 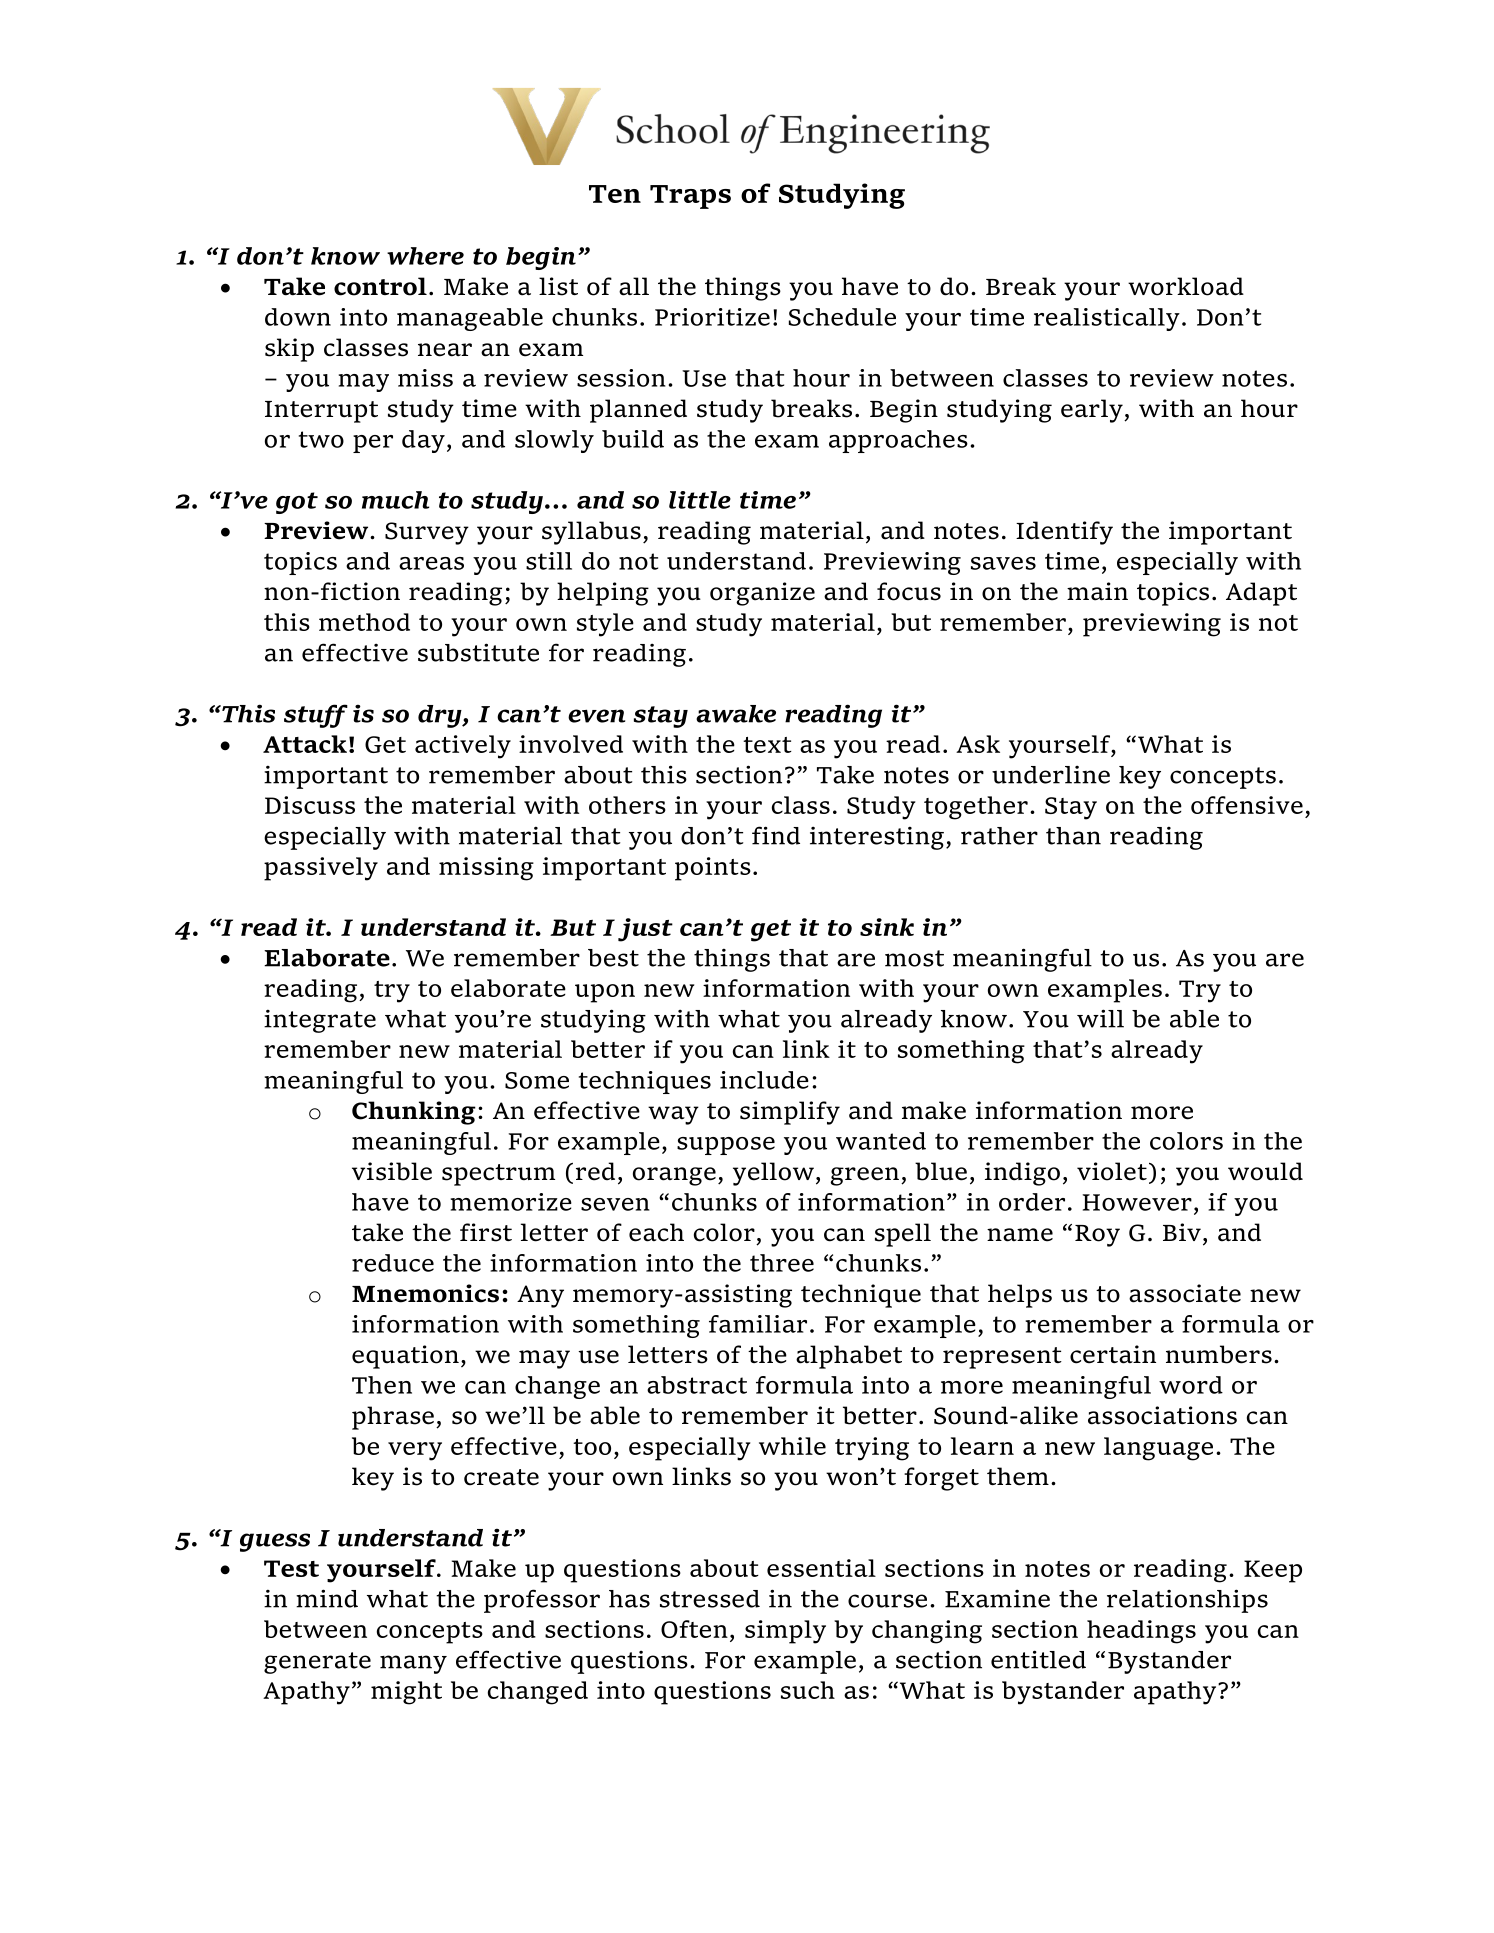 I want to click on stuff, so click(x=316, y=716).
